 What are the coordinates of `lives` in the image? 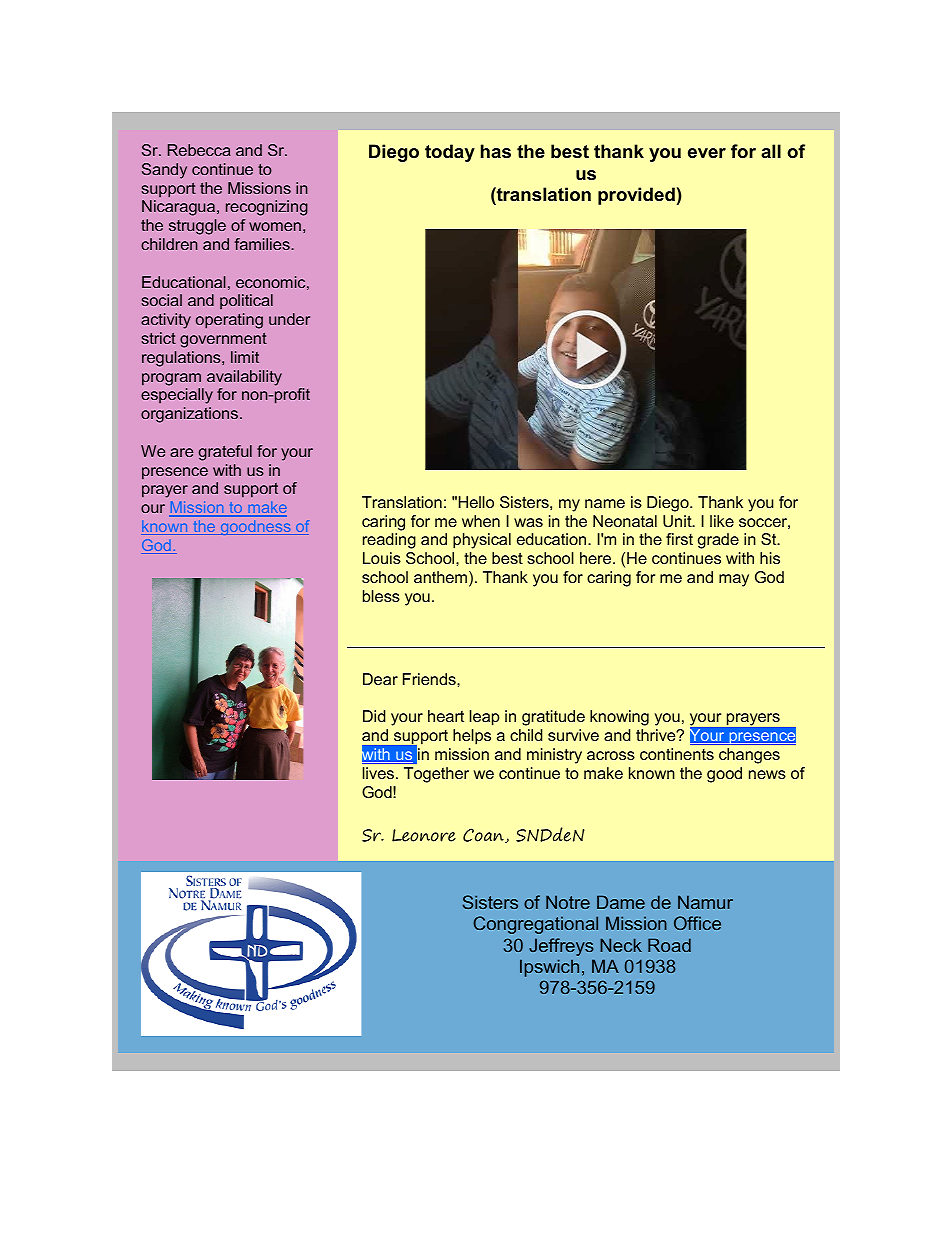 It's located at (378, 773).
